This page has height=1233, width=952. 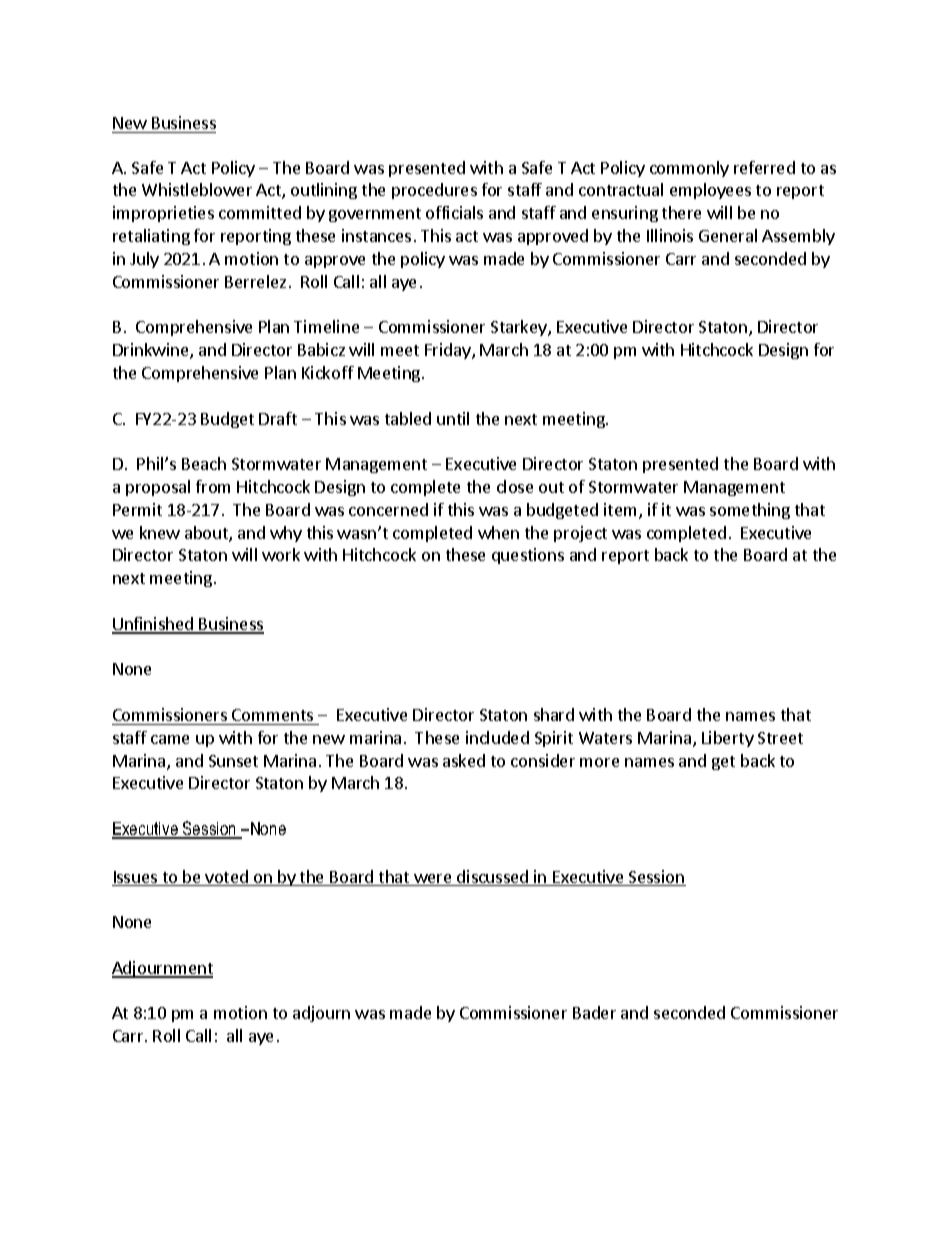 What do you see at coordinates (434, 191) in the page?
I see `procedures` at bounding box center [434, 191].
